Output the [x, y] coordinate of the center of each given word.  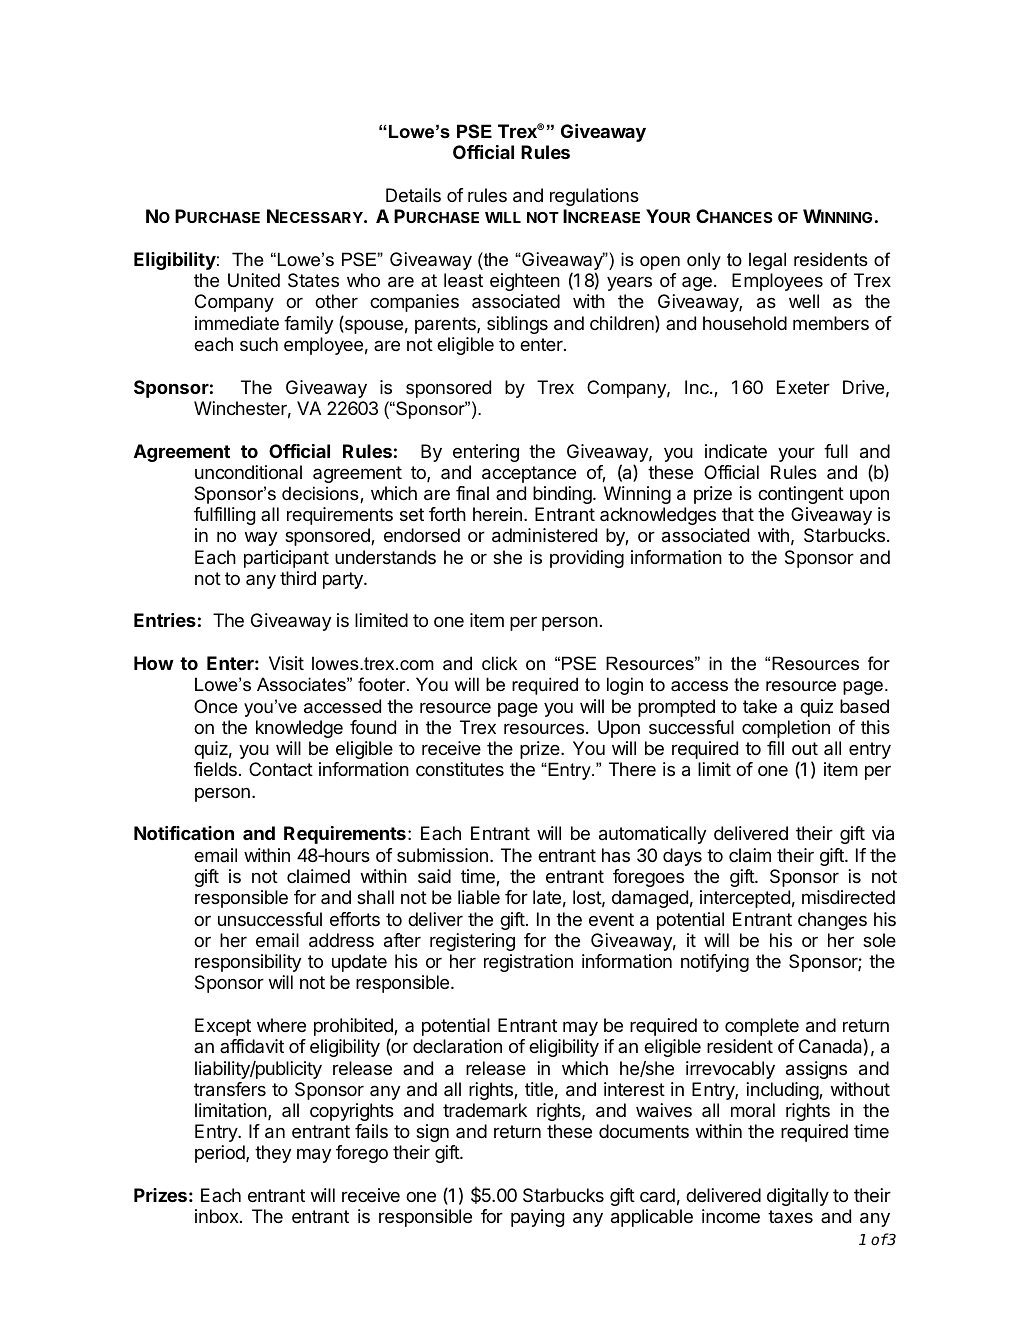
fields [215, 769]
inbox [218, 1216]
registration [528, 963]
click [499, 663]
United [254, 280]
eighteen [525, 282]
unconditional [248, 472]
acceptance [529, 474]
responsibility [248, 963]
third [298, 578]
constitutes [460, 769]
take [760, 706]
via [883, 833]
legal [767, 261]
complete [762, 1027]
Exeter [803, 387]
